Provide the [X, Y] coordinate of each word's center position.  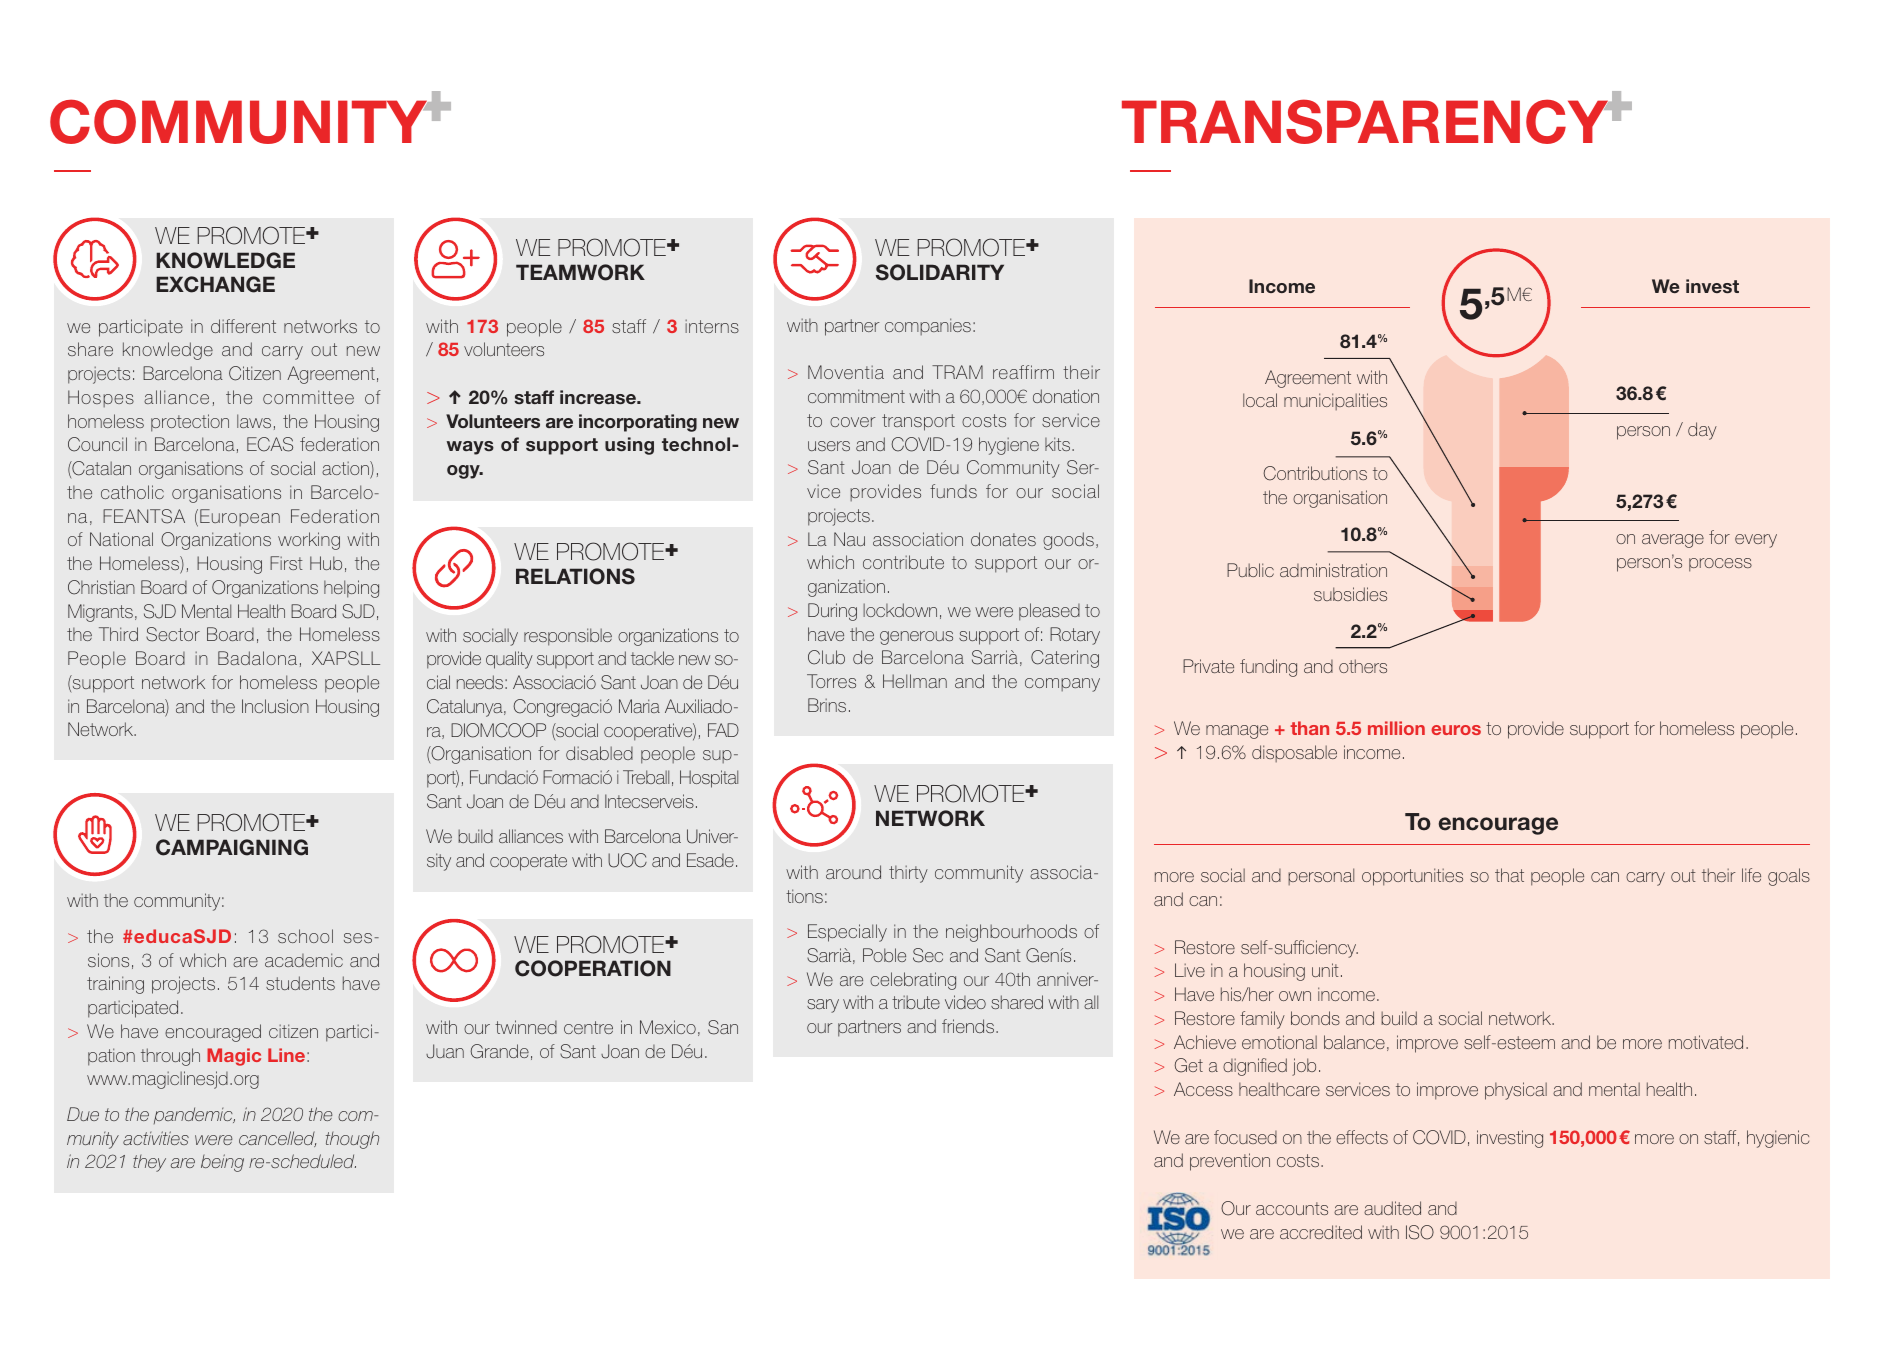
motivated [1706, 1042]
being [222, 1163]
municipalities [1335, 401]
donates [1003, 539]
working [309, 541]
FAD [723, 730]
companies [928, 326]
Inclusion [275, 706]
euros [1456, 730]
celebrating [913, 981]
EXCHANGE [215, 284]
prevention [1230, 1162]
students [300, 983]
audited [1392, 1208]
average [1673, 541]
